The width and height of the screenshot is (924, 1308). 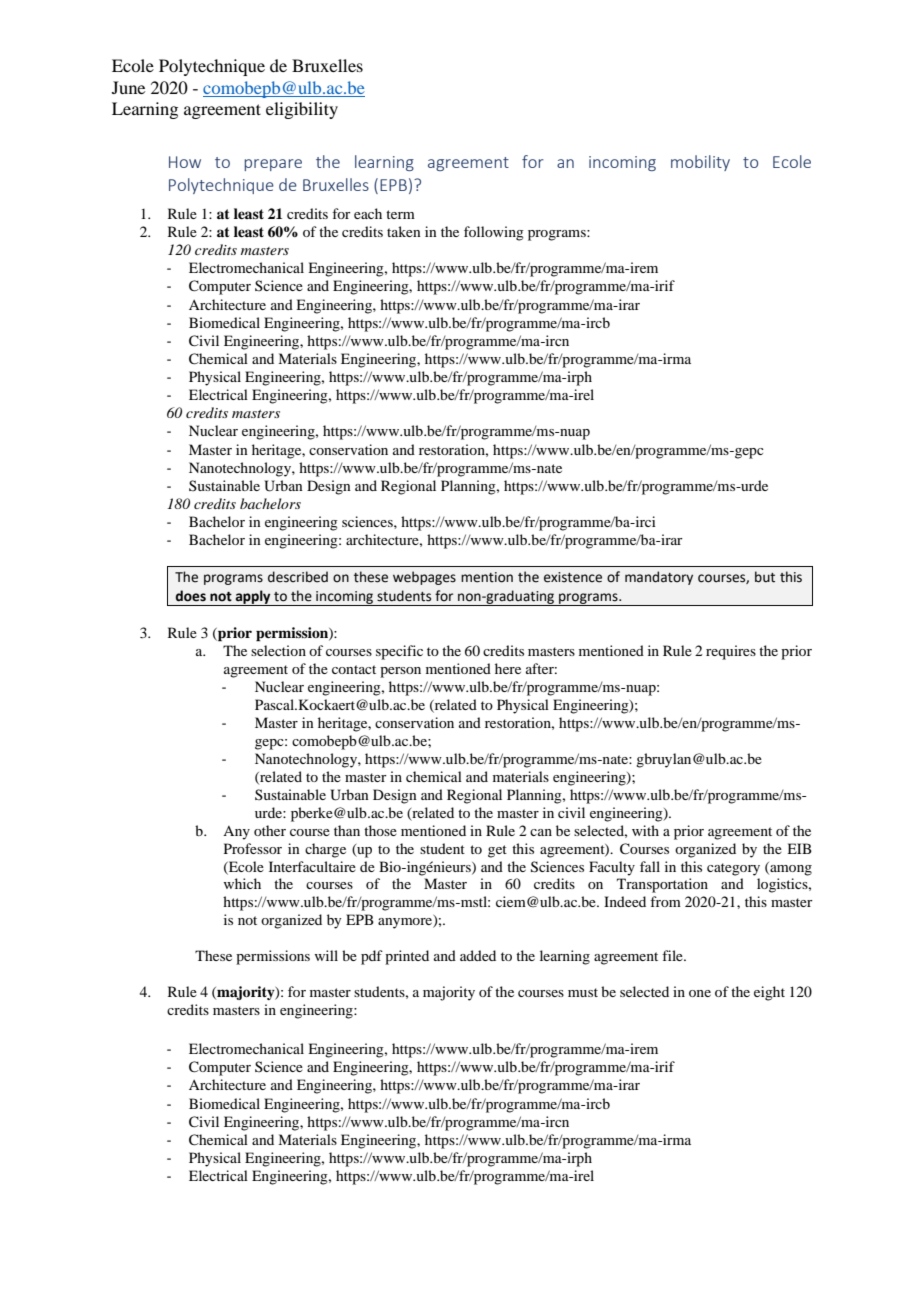 I want to click on following, so click(x=494, y=233).
